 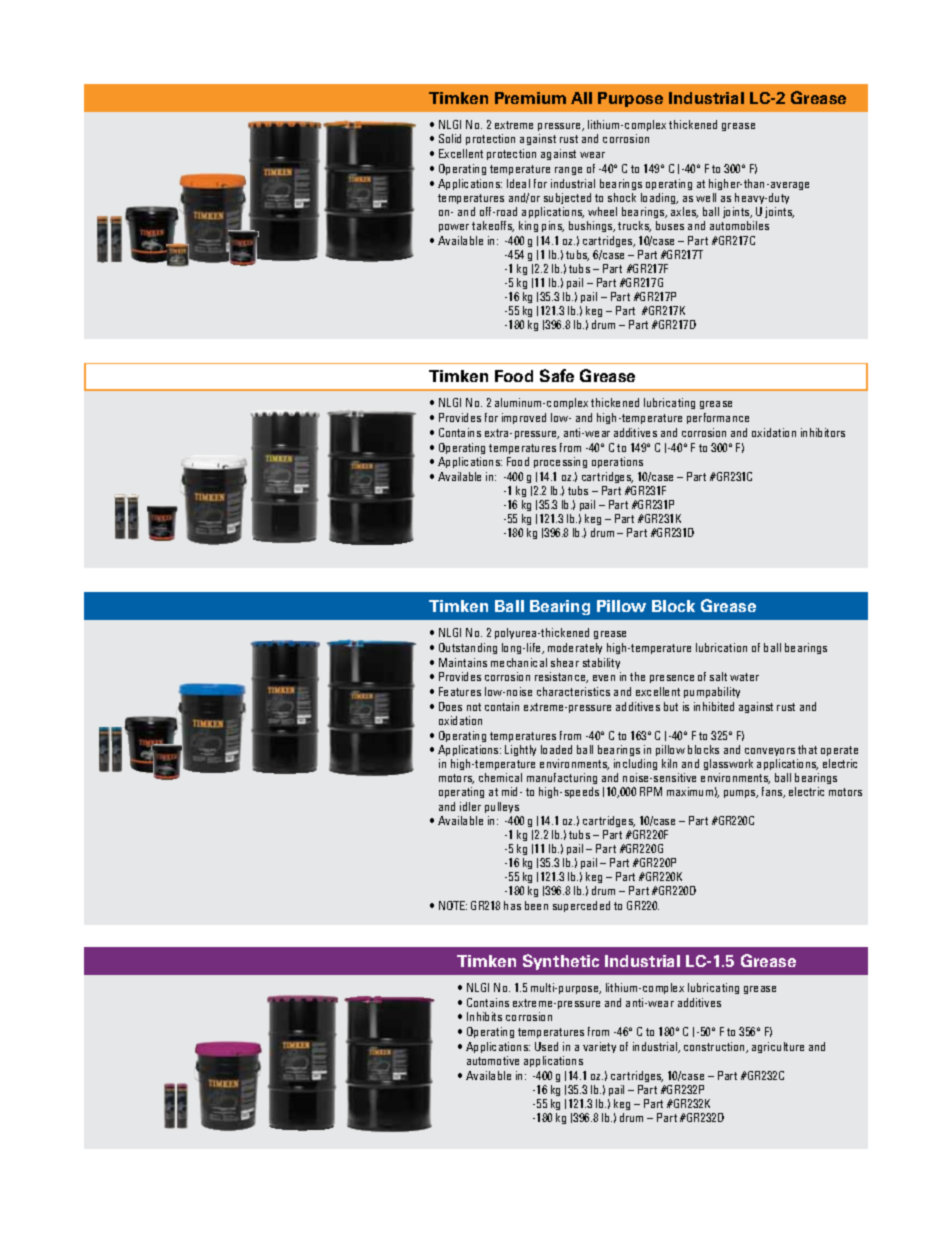 What do you see at coordinates (530, 98) in the document?
I see `Premium` at bounding box center [530, 98].
